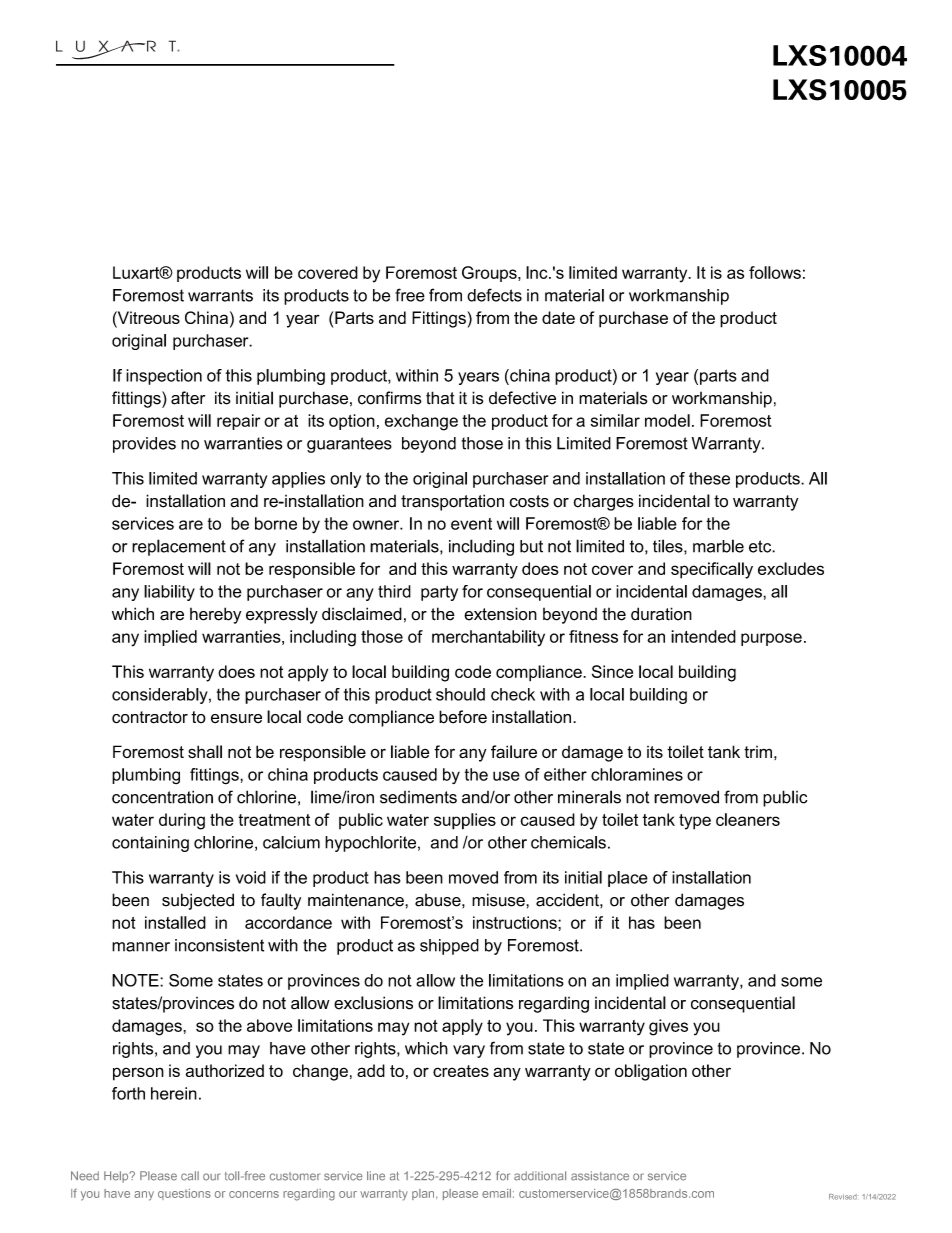 The height and width of the screenshot is (1233, 952). What do you see at coordinates (220, 295) in the screenshot?
I see `warrants` at bounding box center [220, 295].
